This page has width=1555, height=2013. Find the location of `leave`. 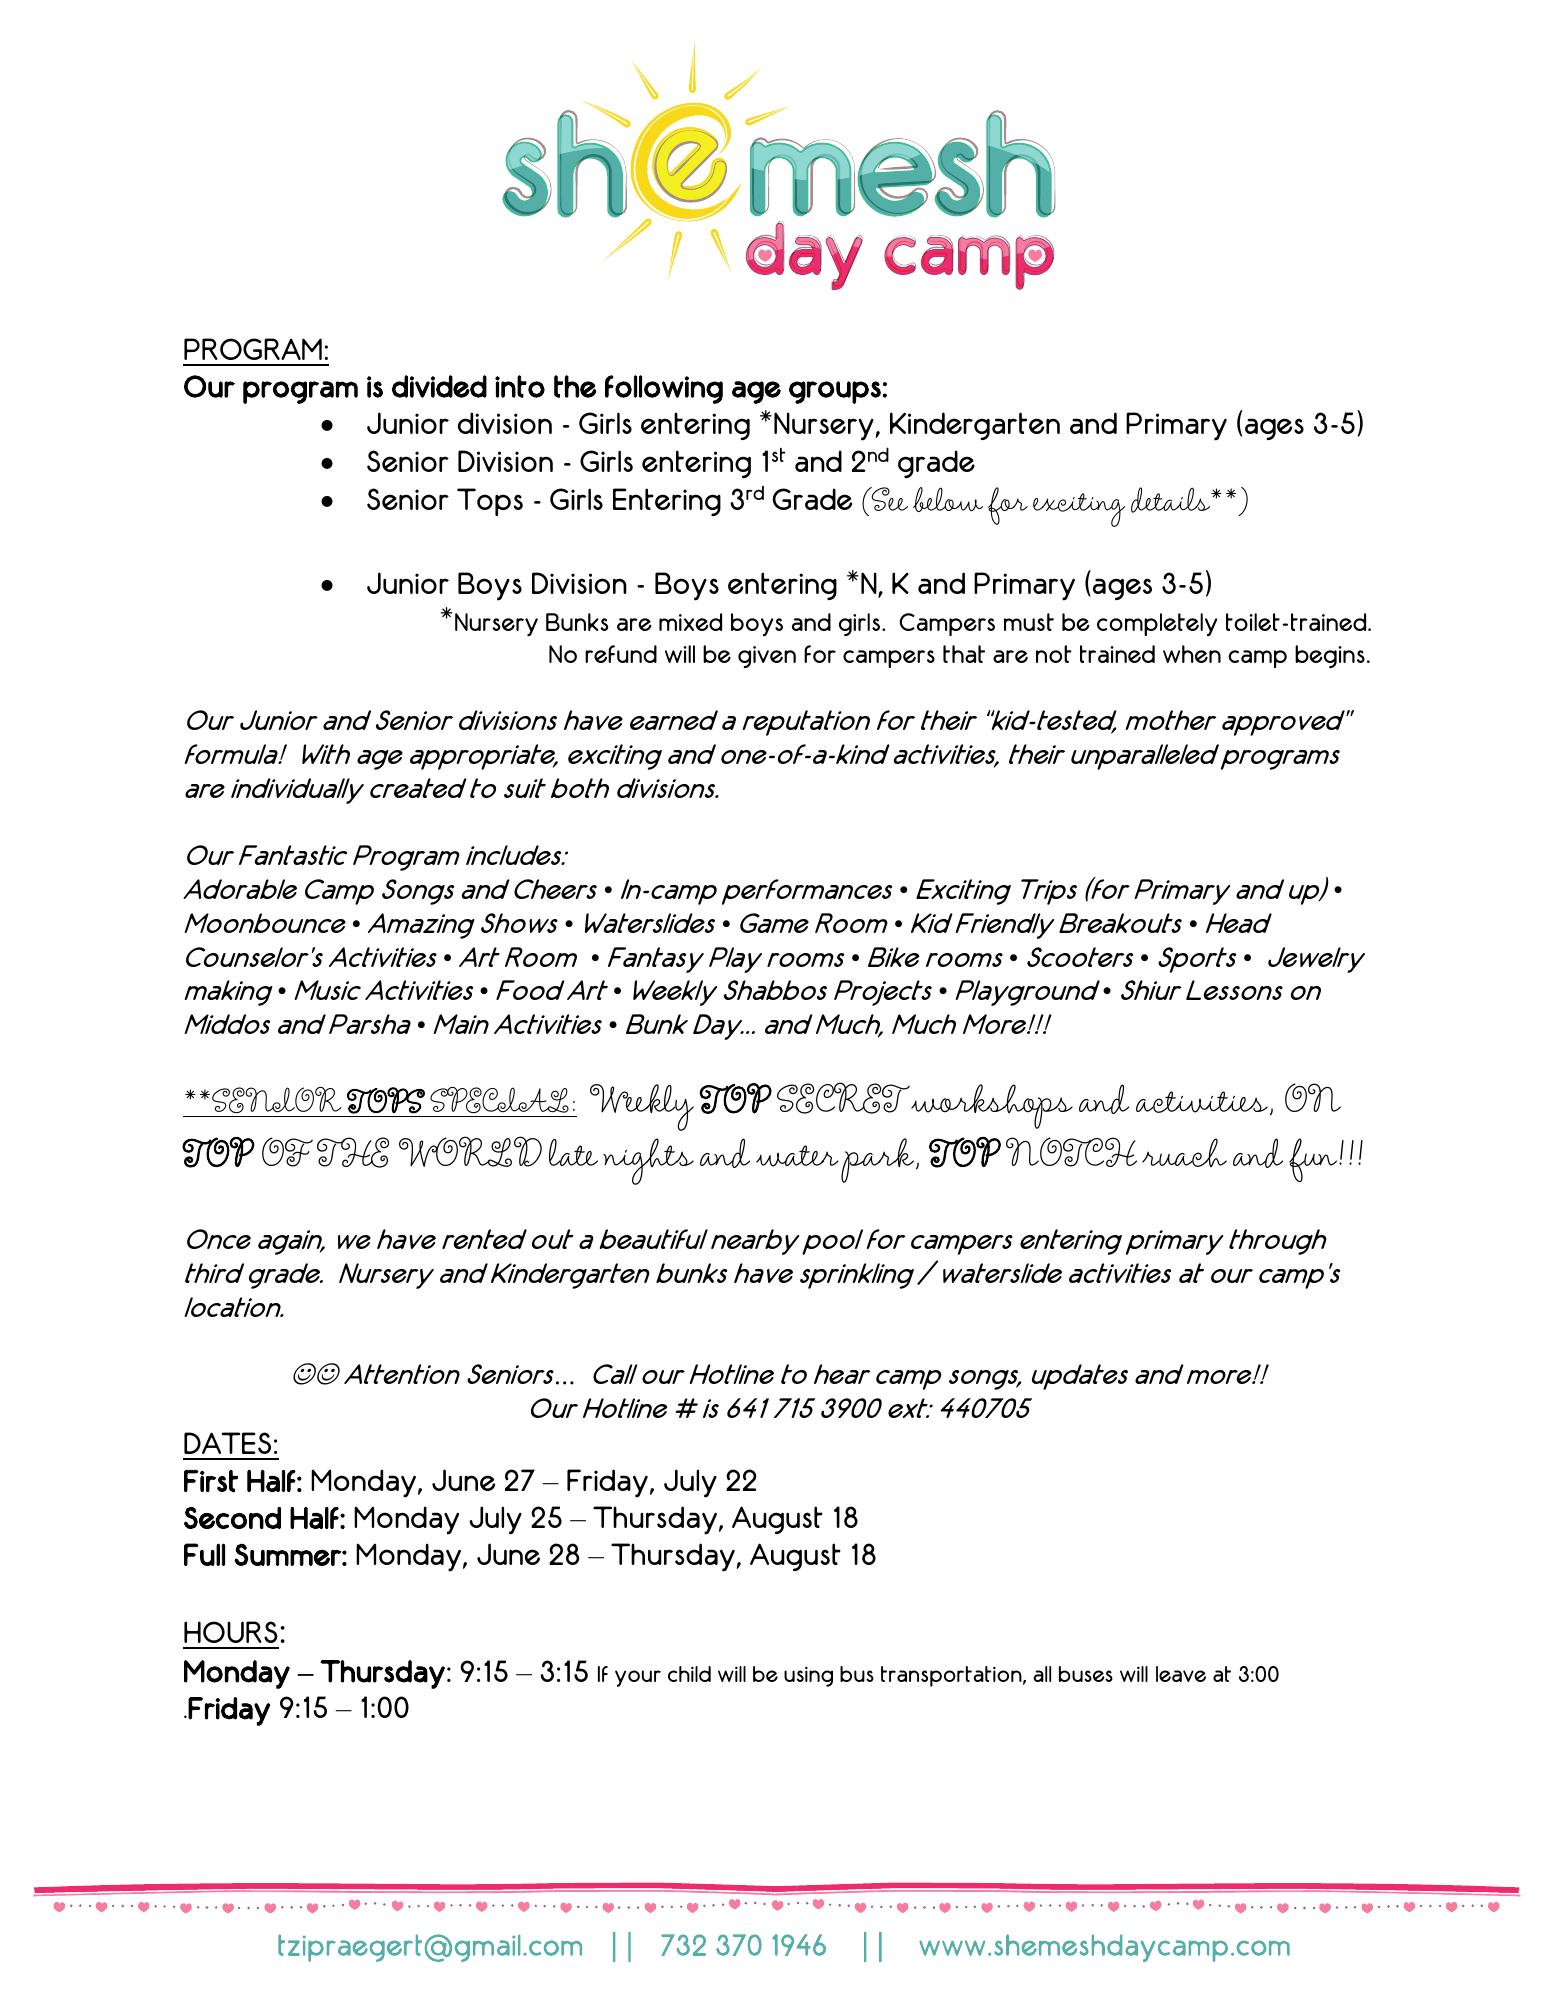

leave is located at coordinates (1181, 1674).
